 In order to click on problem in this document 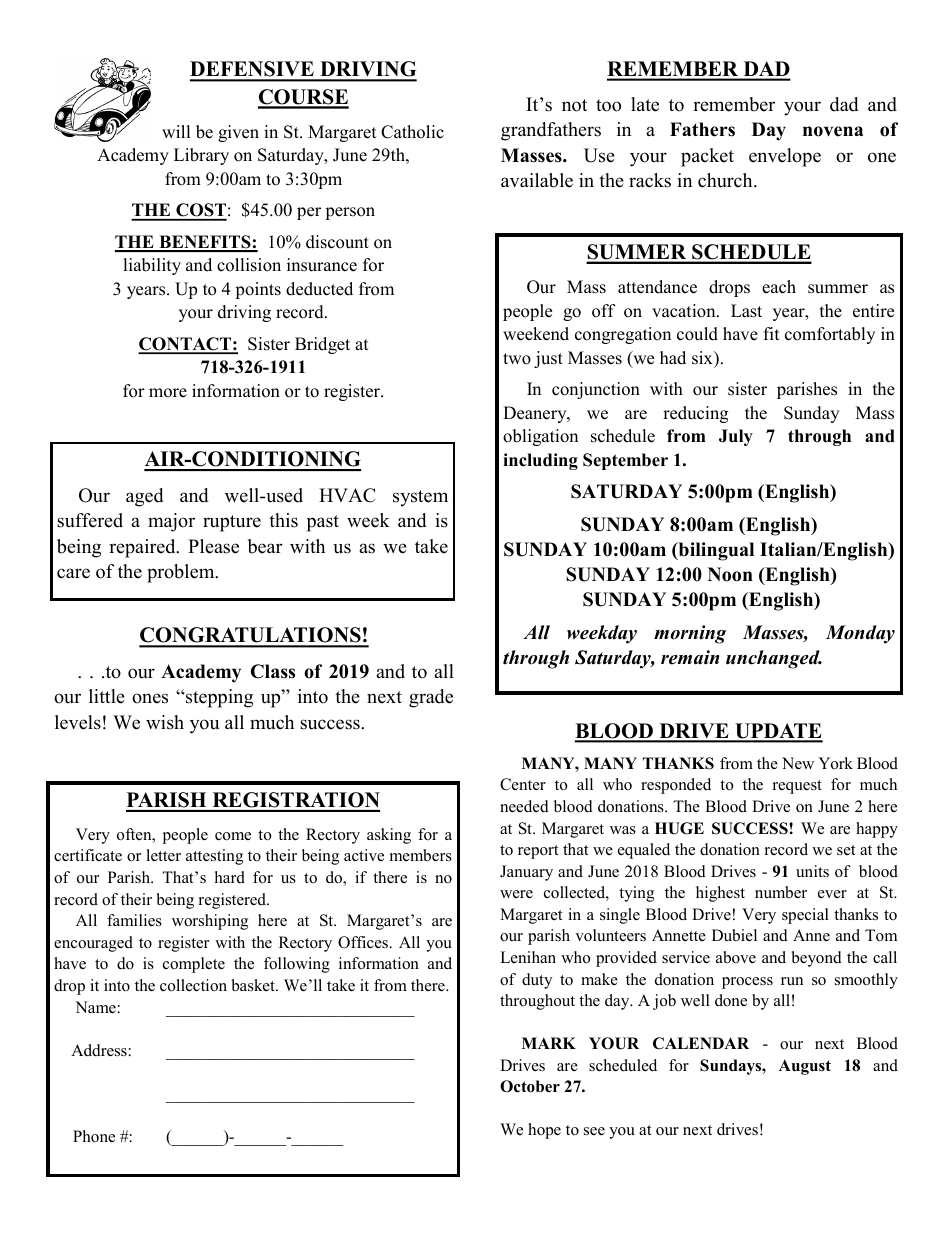, I will do `click(182, 573)`.
